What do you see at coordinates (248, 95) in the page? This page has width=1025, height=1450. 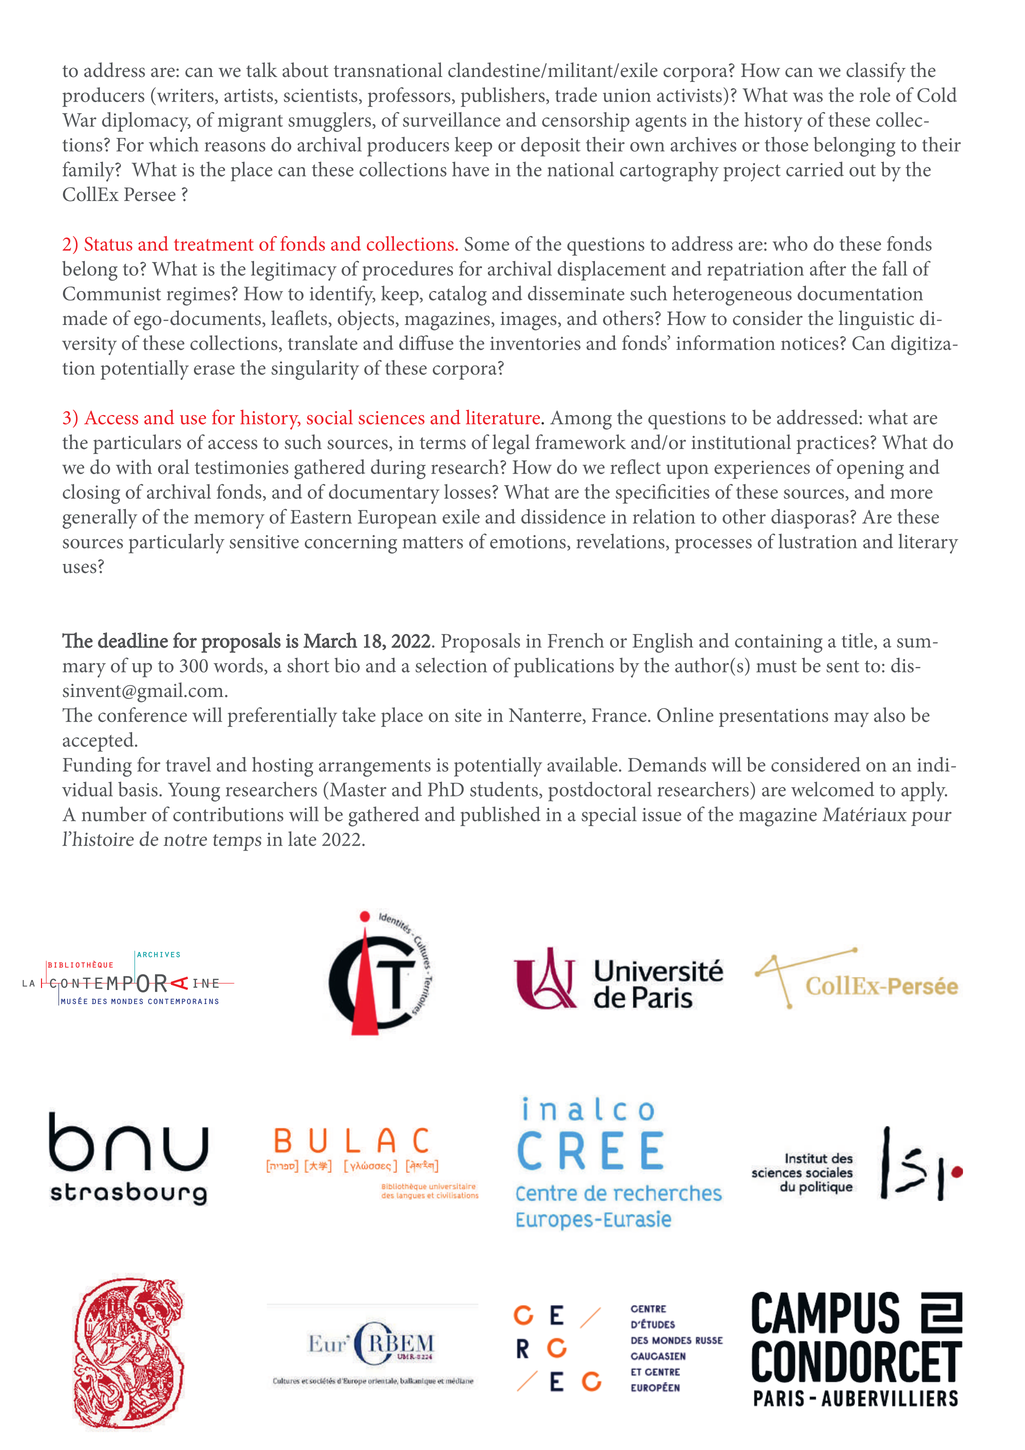 I see `artists` at bounding box center [248, 95].
